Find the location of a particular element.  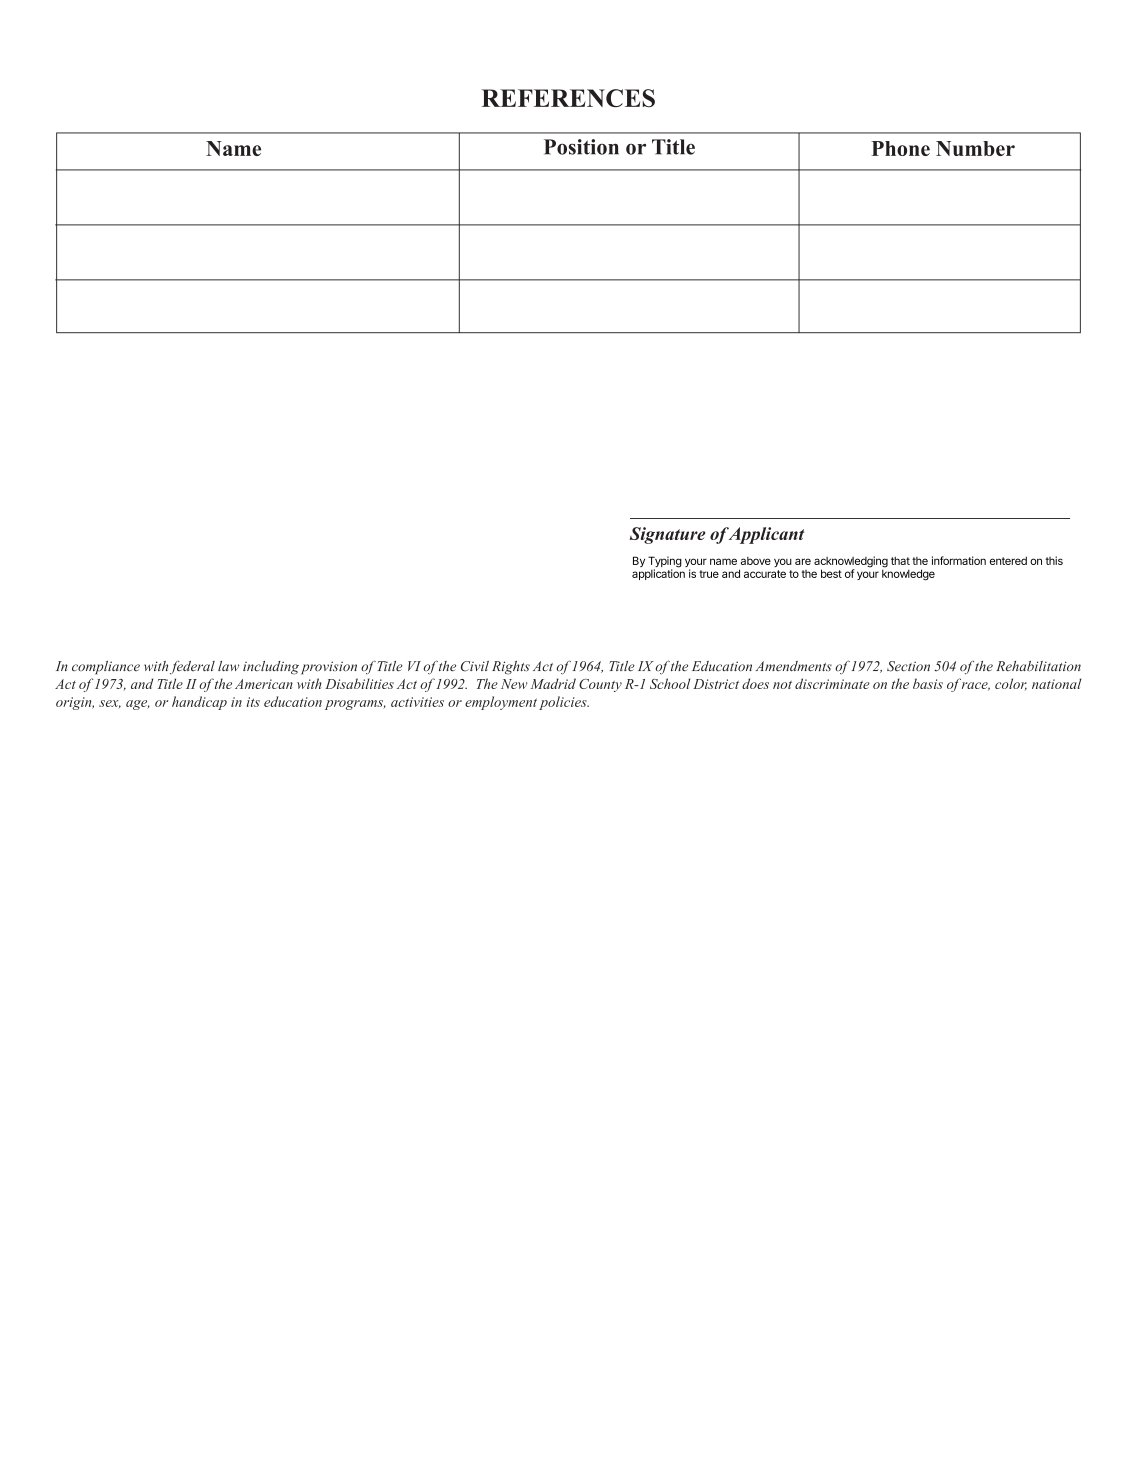

Position is located at coordinates (581, 147).
